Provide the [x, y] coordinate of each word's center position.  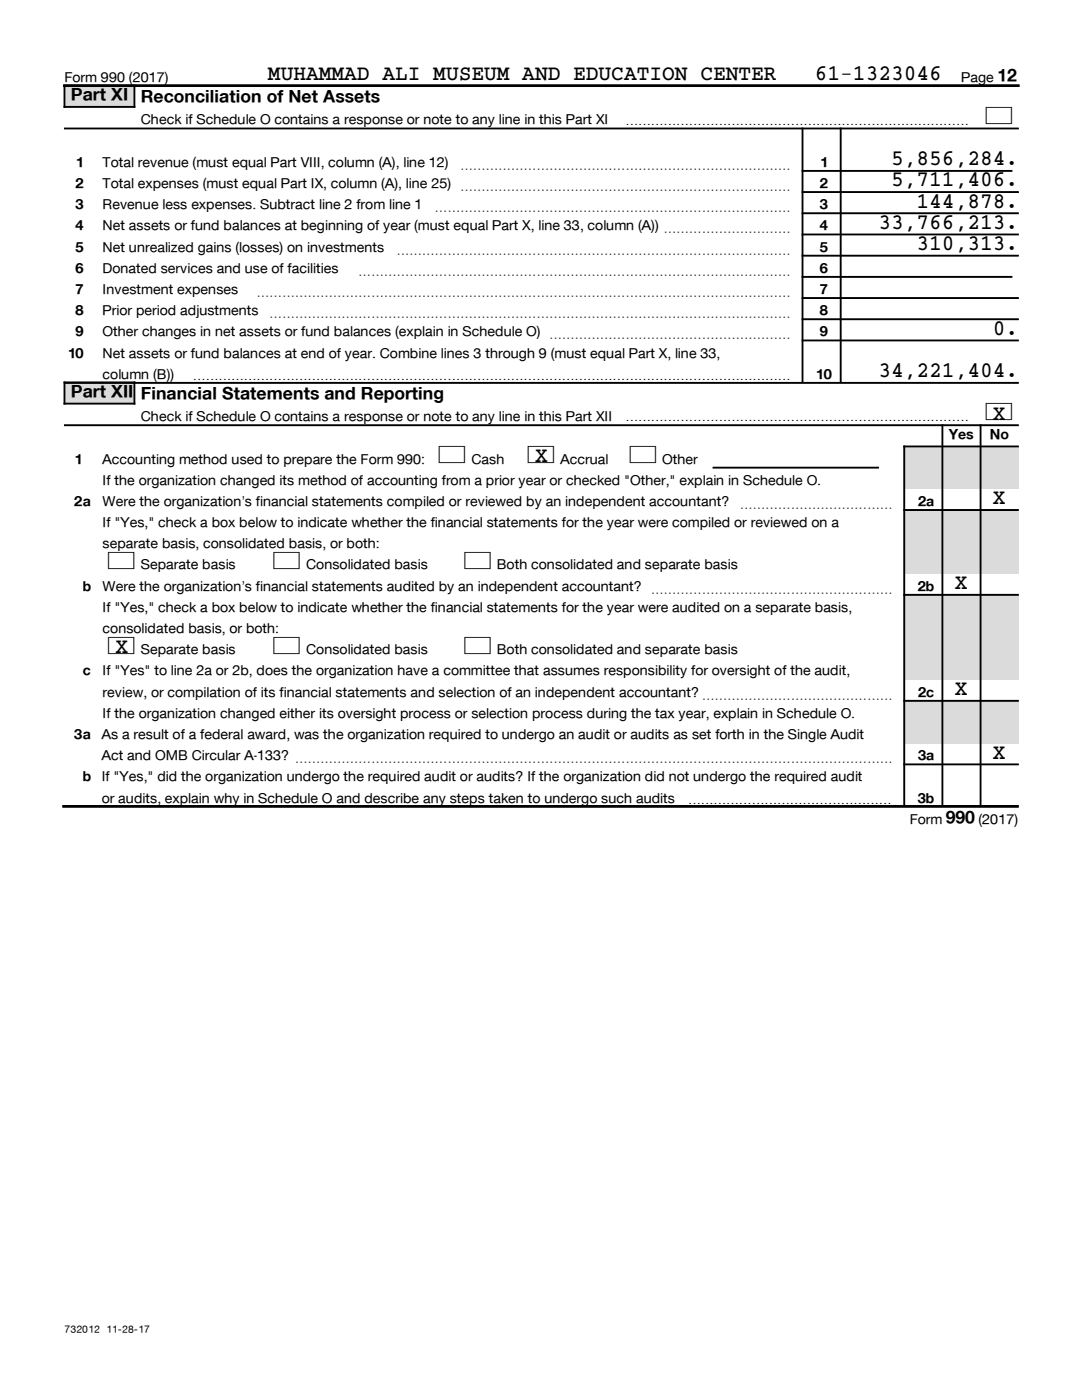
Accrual [584, 459]
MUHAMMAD [318, 74]
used [247, 459]
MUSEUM [471, 74]
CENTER [738, 74]
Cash [488, 459]
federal [221, 734]
